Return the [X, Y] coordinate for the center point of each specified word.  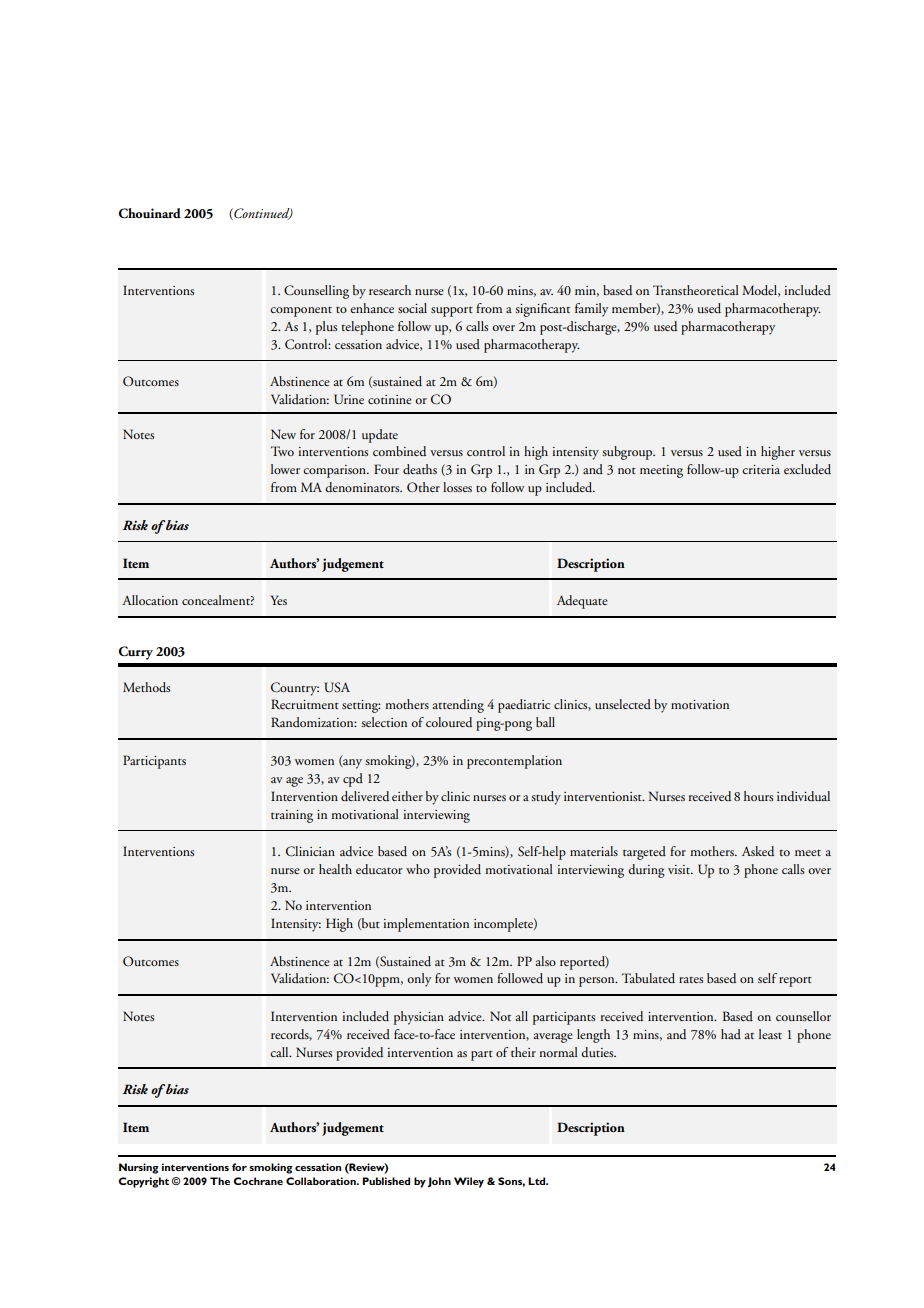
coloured [449, 722]
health [335, 869]
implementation [426, 925]
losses [457, 487]
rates [691, 980]
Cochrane [258, 1181]
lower [285, 469]
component [301, 312]
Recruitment [305, 704]
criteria [761, 469]
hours [758, 796]
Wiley [469, 1182]
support [452, 311]
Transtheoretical [696, 290]
